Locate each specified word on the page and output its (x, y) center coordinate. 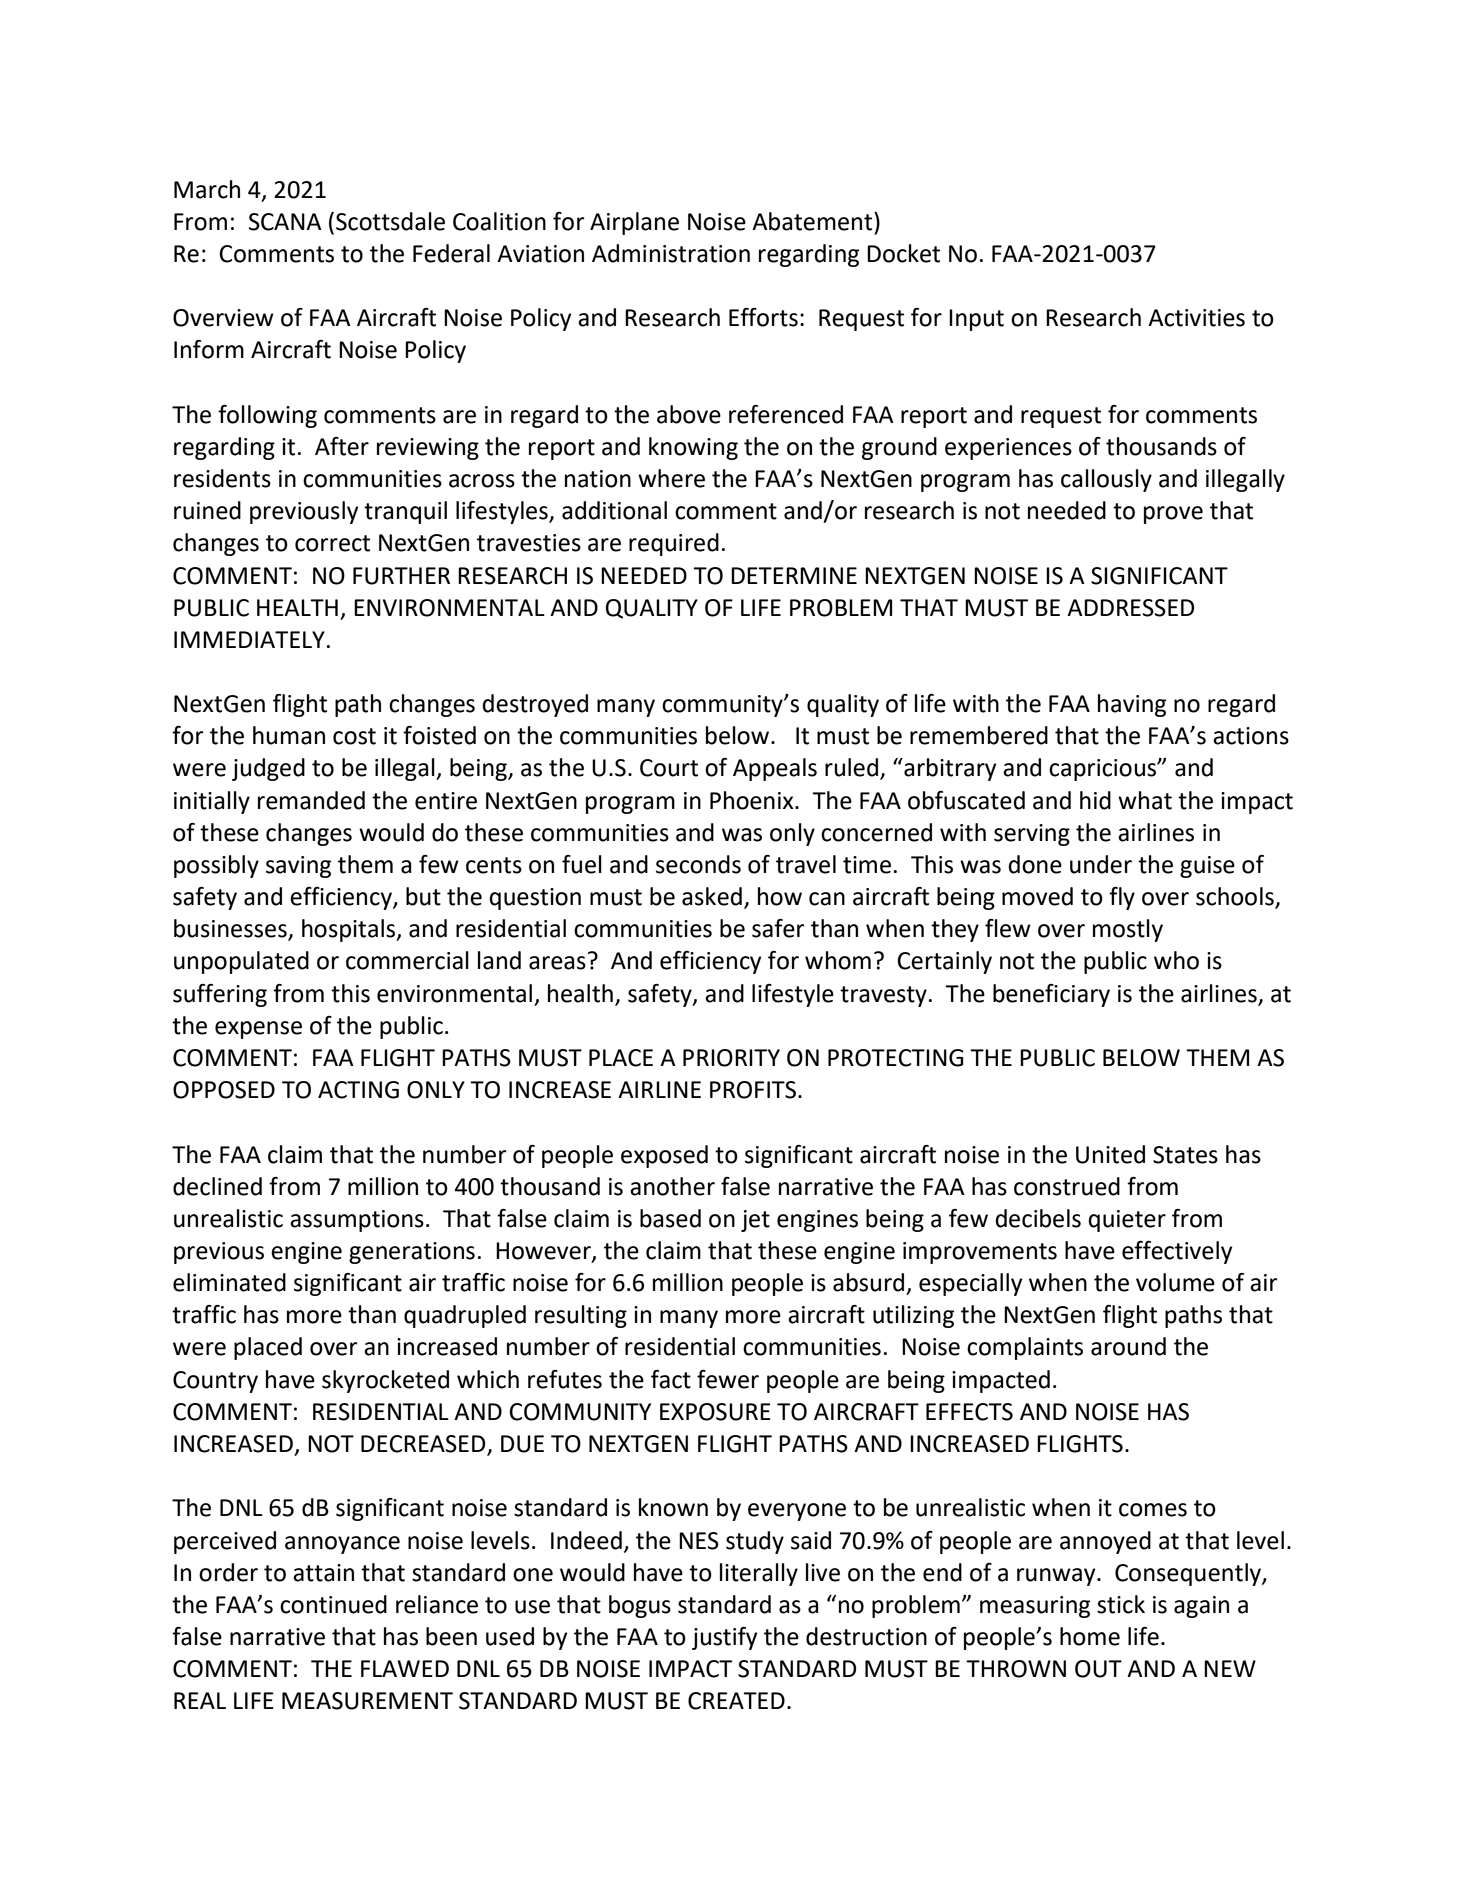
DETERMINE (794, 575)
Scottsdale (390, 221)
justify (724, 1638)
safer (778, 928)
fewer (728, 1379)
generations (412, 1253)
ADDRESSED (1130, 608)
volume (1175, 1282)
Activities (1196, 318)
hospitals (350, 930)
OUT (1098, 1669)
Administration (671, 253)
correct (332, 543)
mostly (1128, 930)
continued (333, 1604)
